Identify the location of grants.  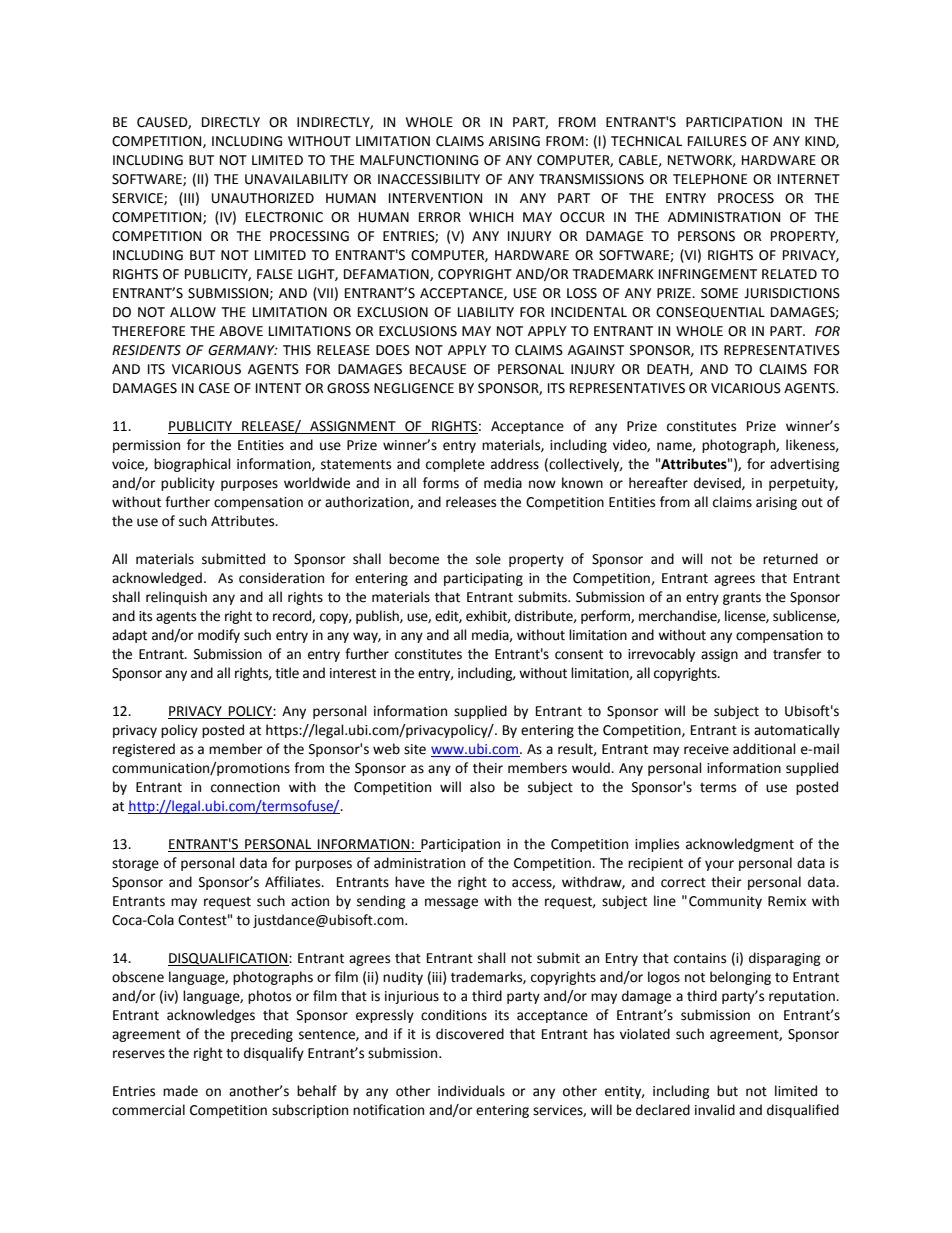
(742, 599).
